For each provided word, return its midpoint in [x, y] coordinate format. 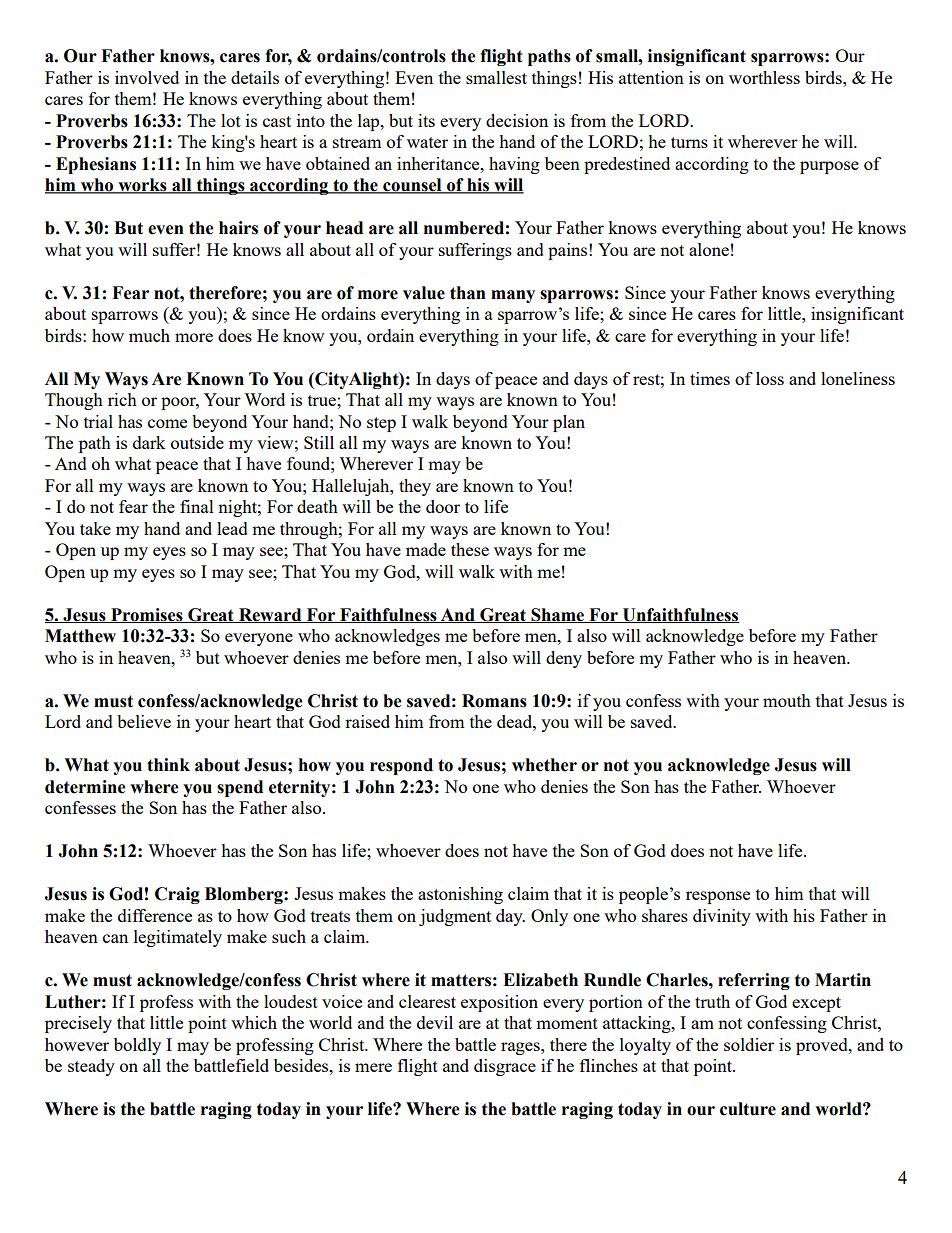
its [426, 120]
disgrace [505, 1067]
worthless [764, 77]
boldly [137, 1046]
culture [748, 1109]
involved [147, 77]
